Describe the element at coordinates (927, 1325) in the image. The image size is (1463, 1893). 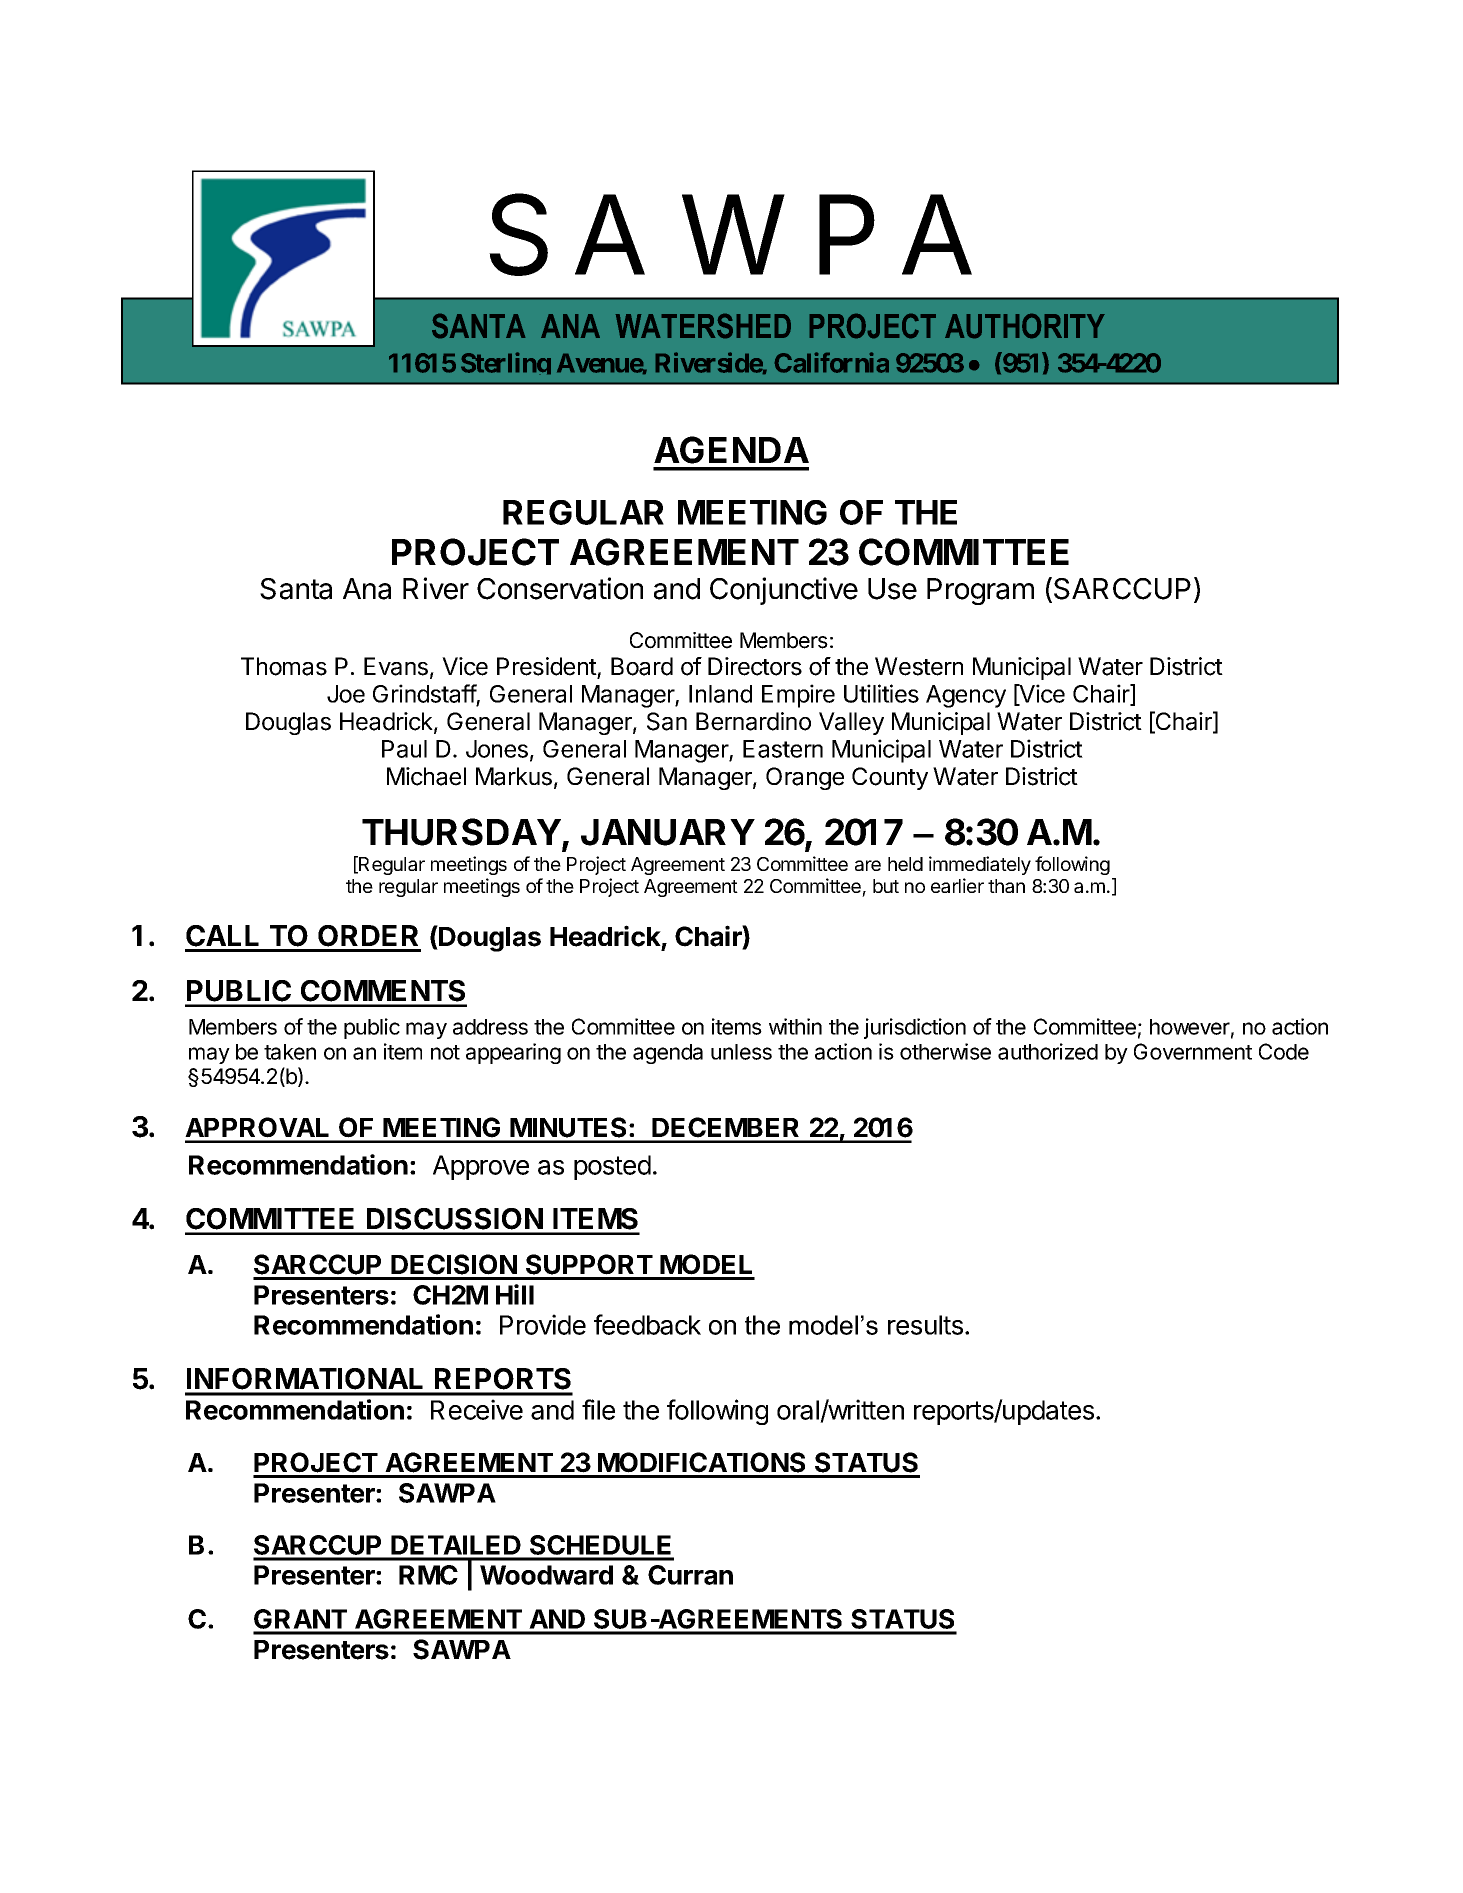
I see `results` at that location.
